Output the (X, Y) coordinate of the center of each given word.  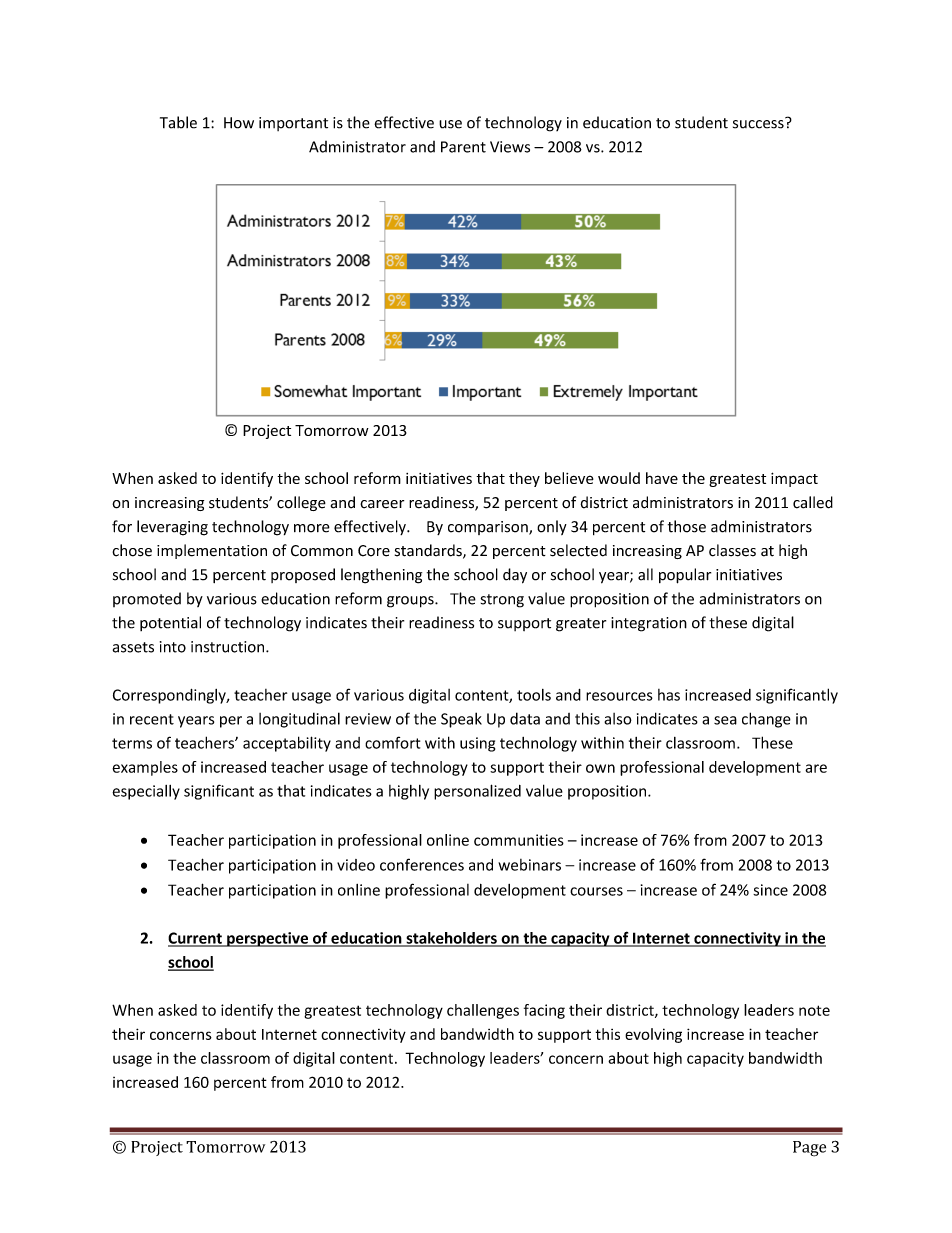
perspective (268, 939)
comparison (489, 528)
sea (725, 720)
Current (196, 939)
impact (794, 479)
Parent (463, 147)
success (759, 123)
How (239, 123)
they (524, 479)
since (770, 890)
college (301, 503)
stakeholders (451, 939)
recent (152, 719)
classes (732, 550)
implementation (212, 551)
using (477, 744)
